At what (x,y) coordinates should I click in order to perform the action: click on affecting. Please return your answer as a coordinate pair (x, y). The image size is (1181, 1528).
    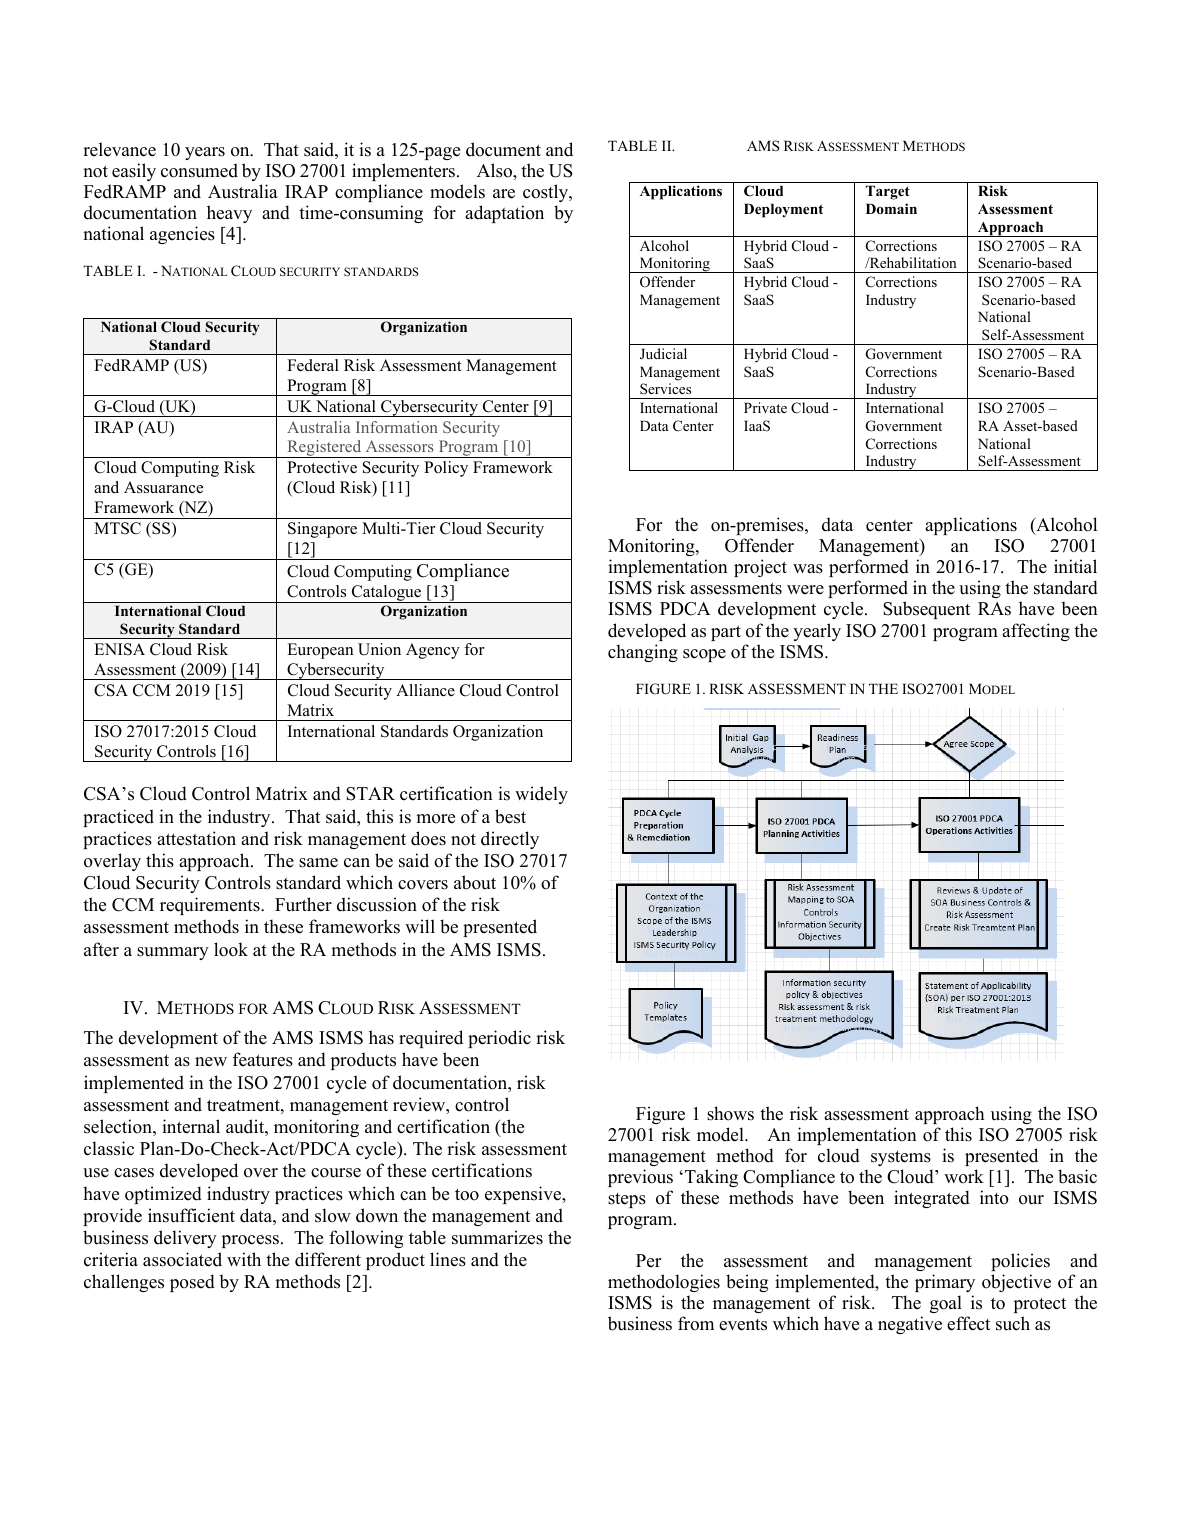
    Looking at the image, I should click on (1036, 632).
